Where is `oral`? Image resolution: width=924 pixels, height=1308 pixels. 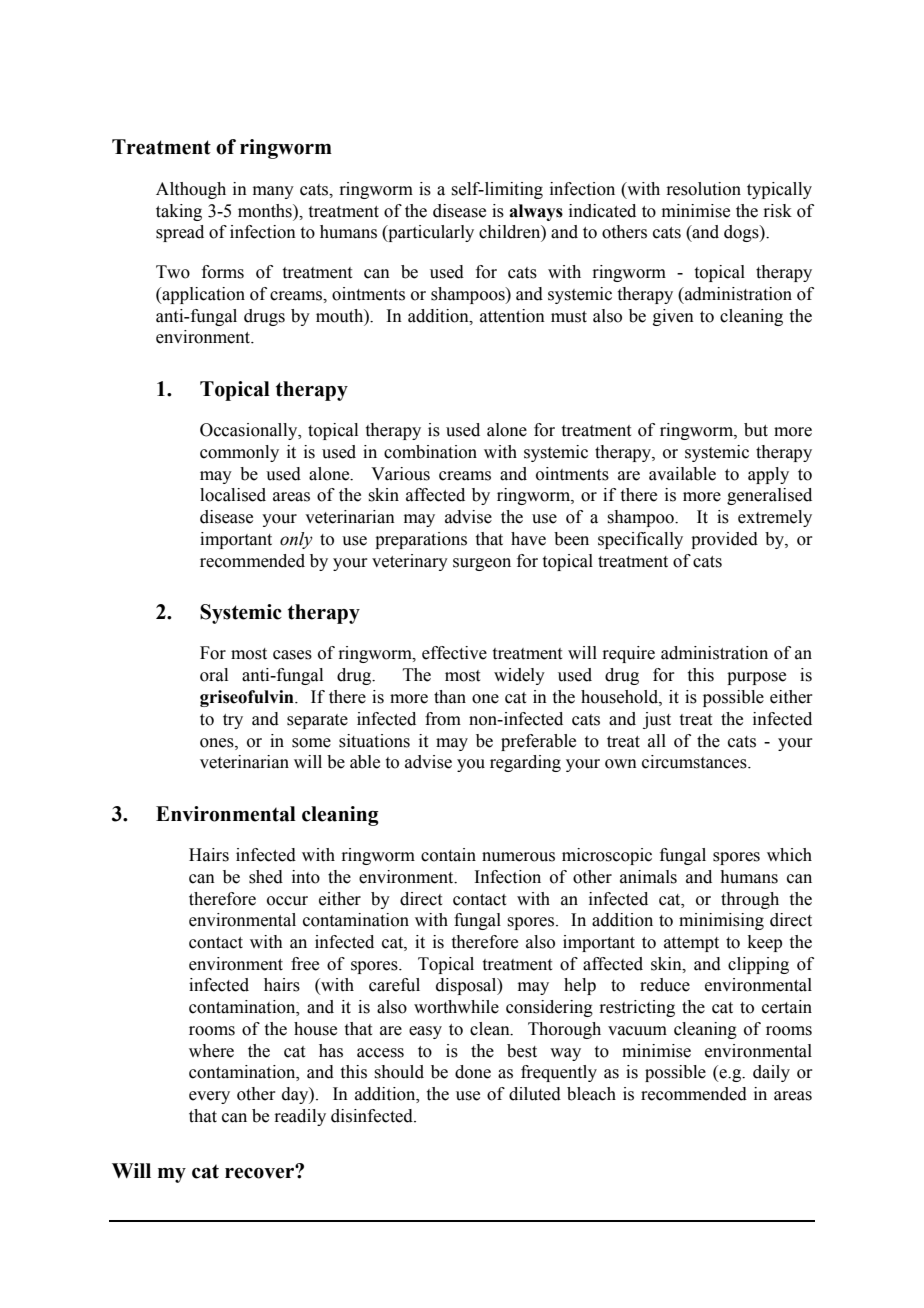
oral is located at coordinates (214, 675).
